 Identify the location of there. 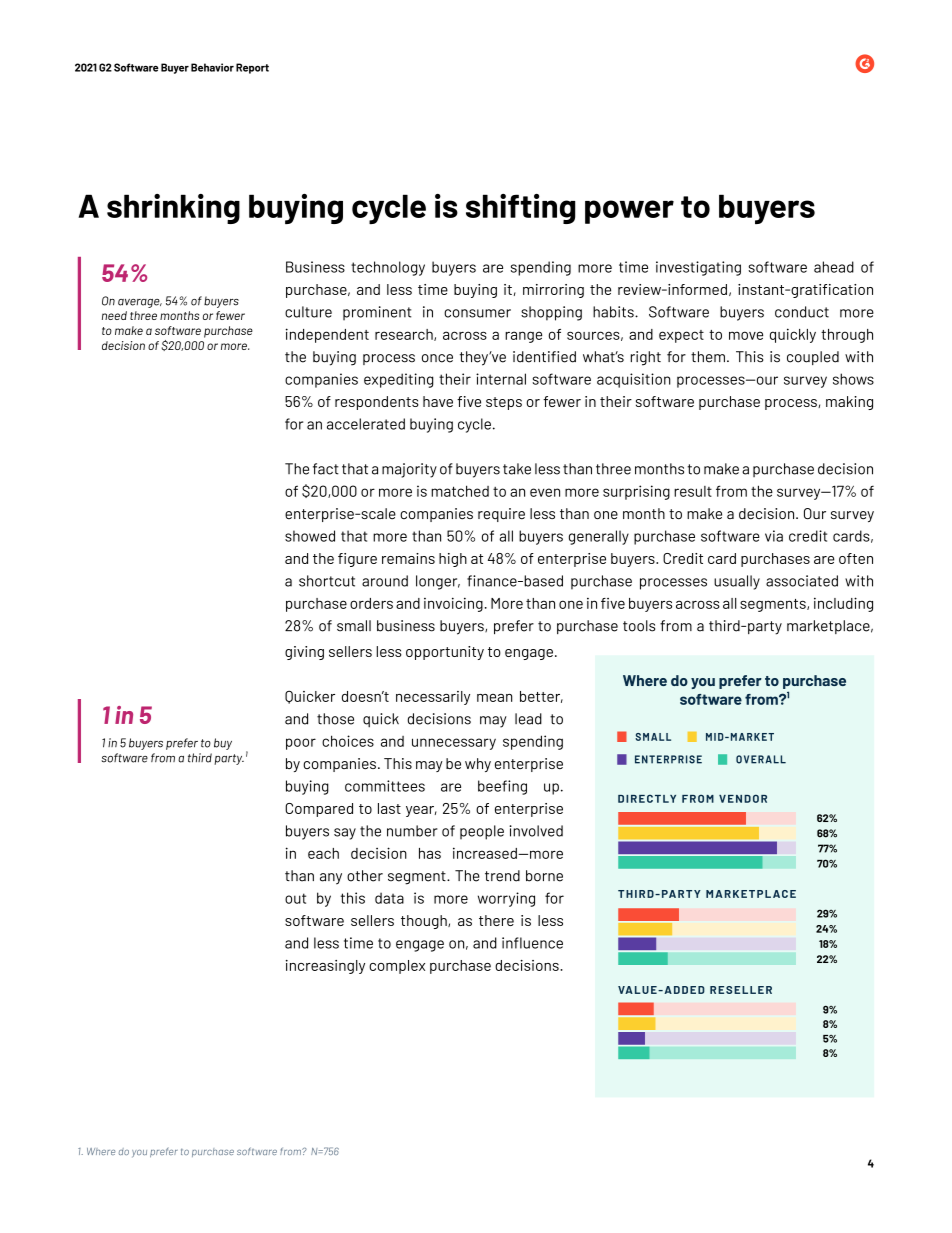
(496, 920).
